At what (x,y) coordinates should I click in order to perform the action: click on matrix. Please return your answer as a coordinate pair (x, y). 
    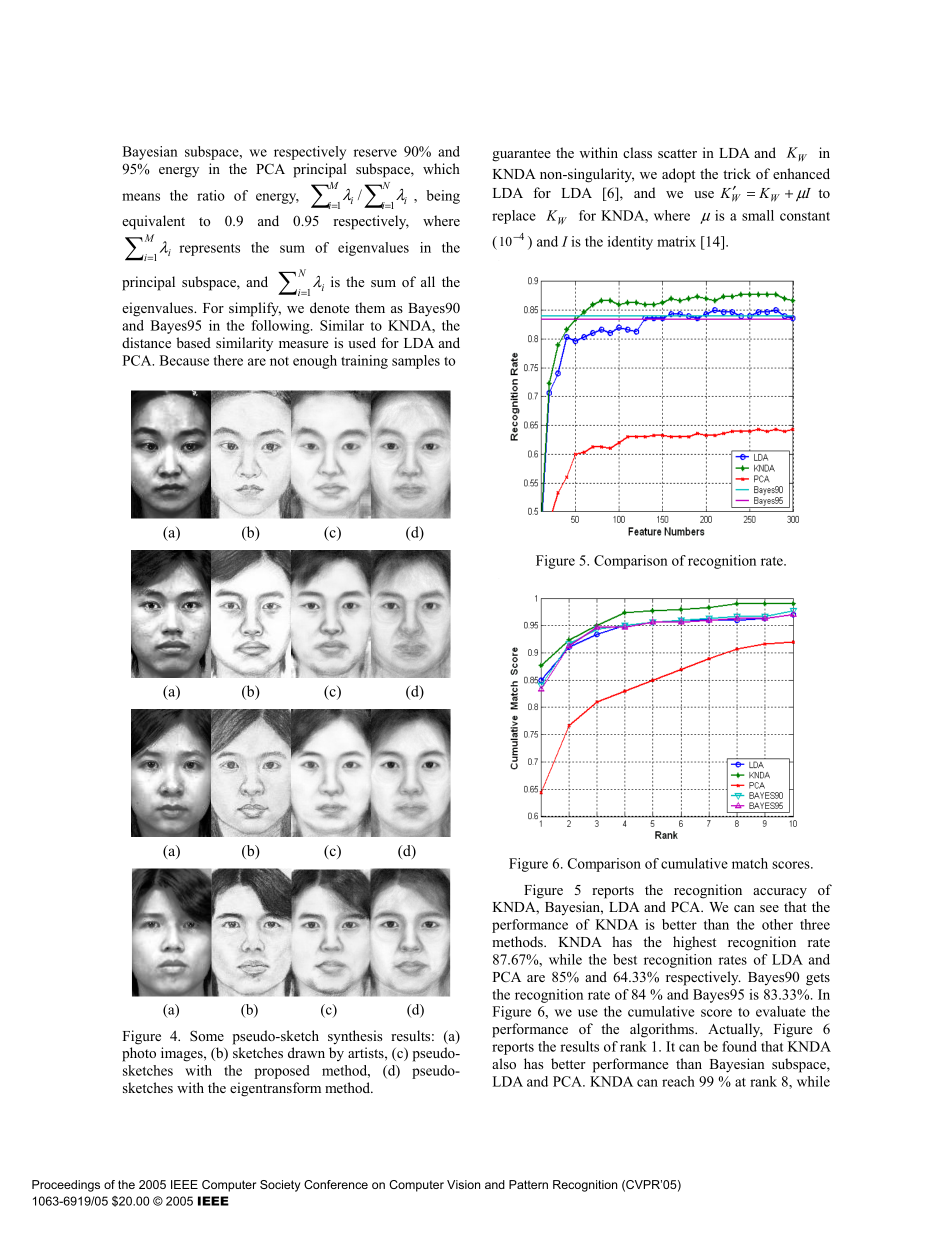
    Looking at the image, I should click on (676, 241).
